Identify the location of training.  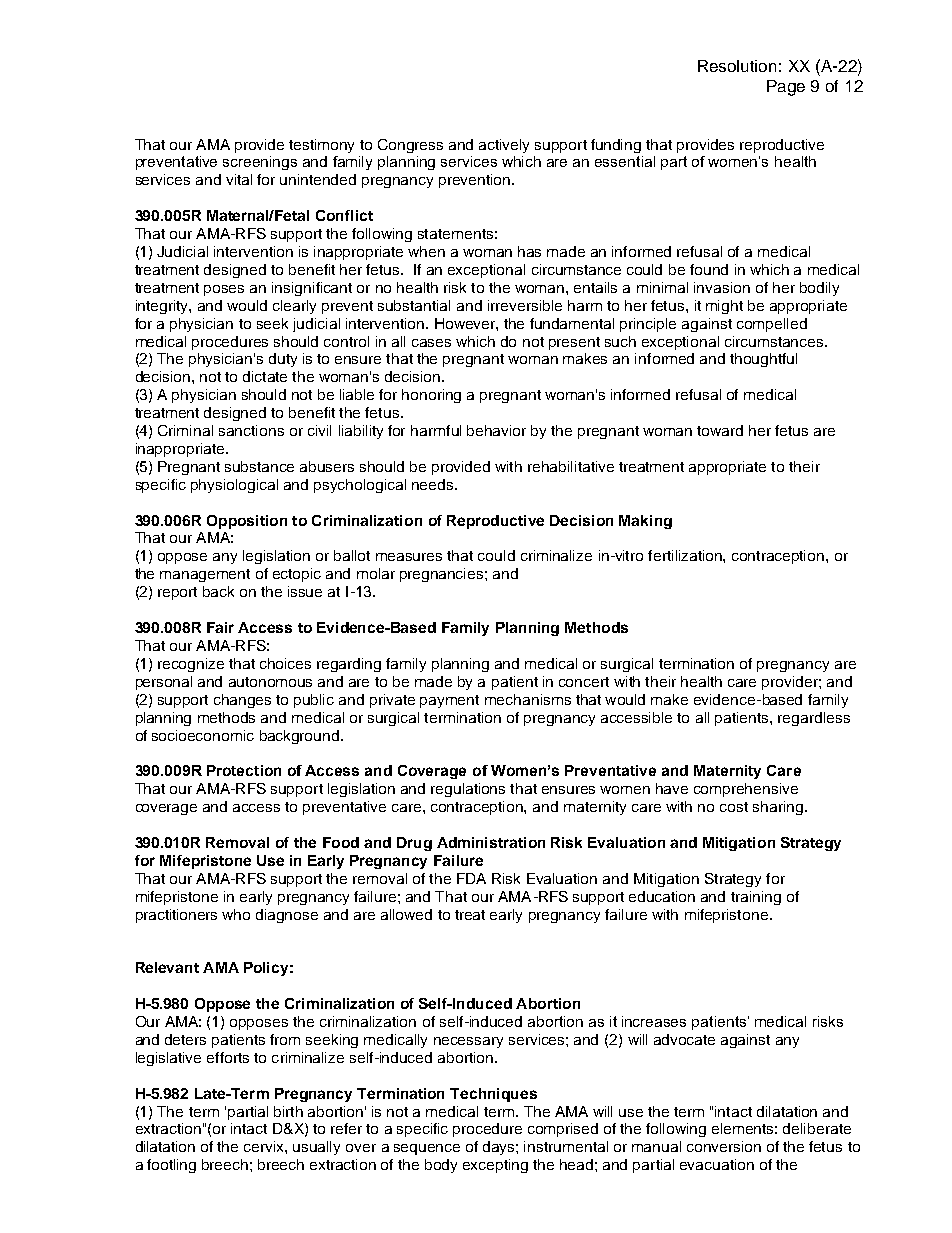
(756, 898).
